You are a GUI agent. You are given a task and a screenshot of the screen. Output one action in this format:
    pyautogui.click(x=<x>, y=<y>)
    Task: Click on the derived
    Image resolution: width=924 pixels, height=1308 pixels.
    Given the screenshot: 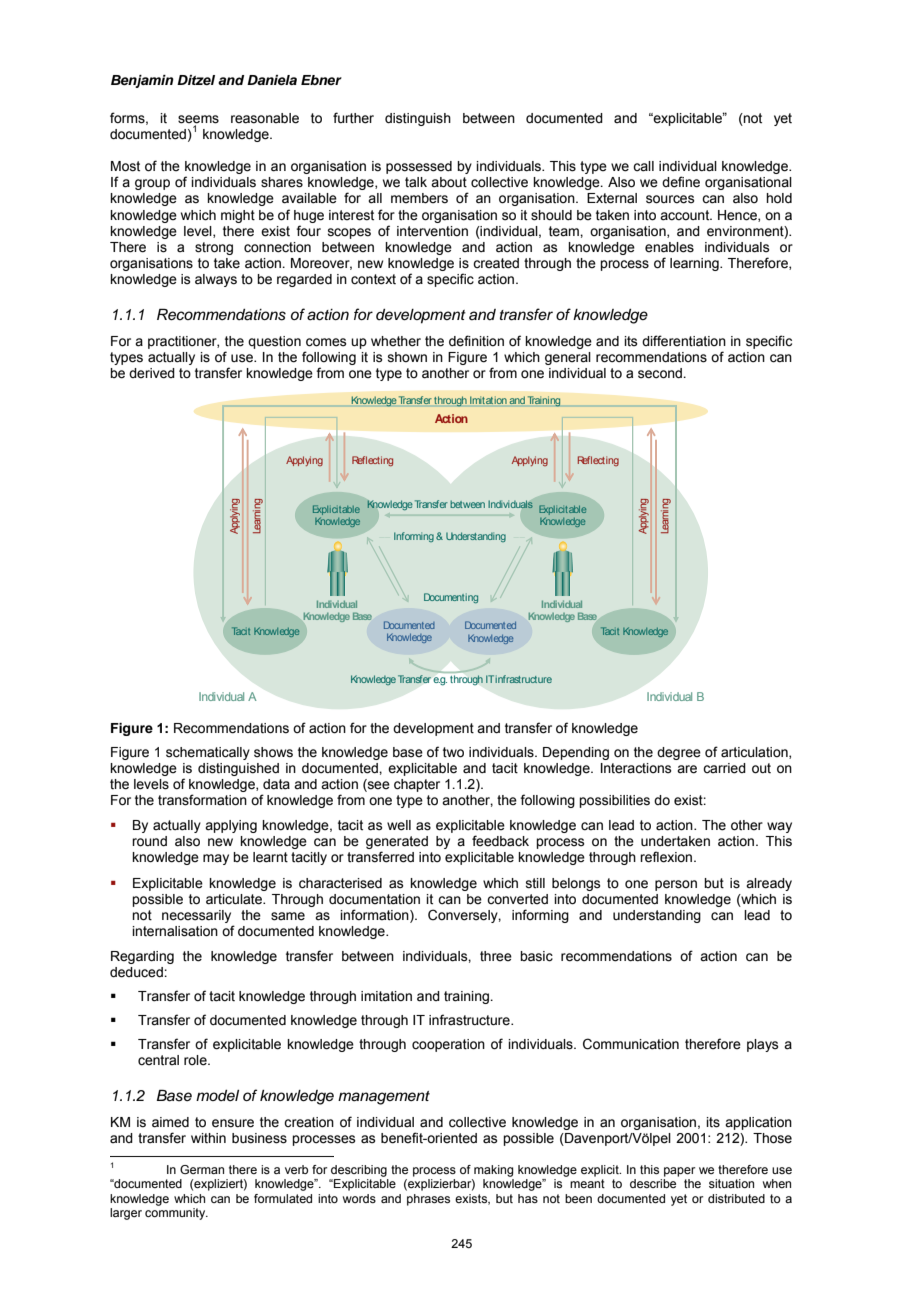 What is the action you would take?
    pyautogui.click(x=152, y=373)
